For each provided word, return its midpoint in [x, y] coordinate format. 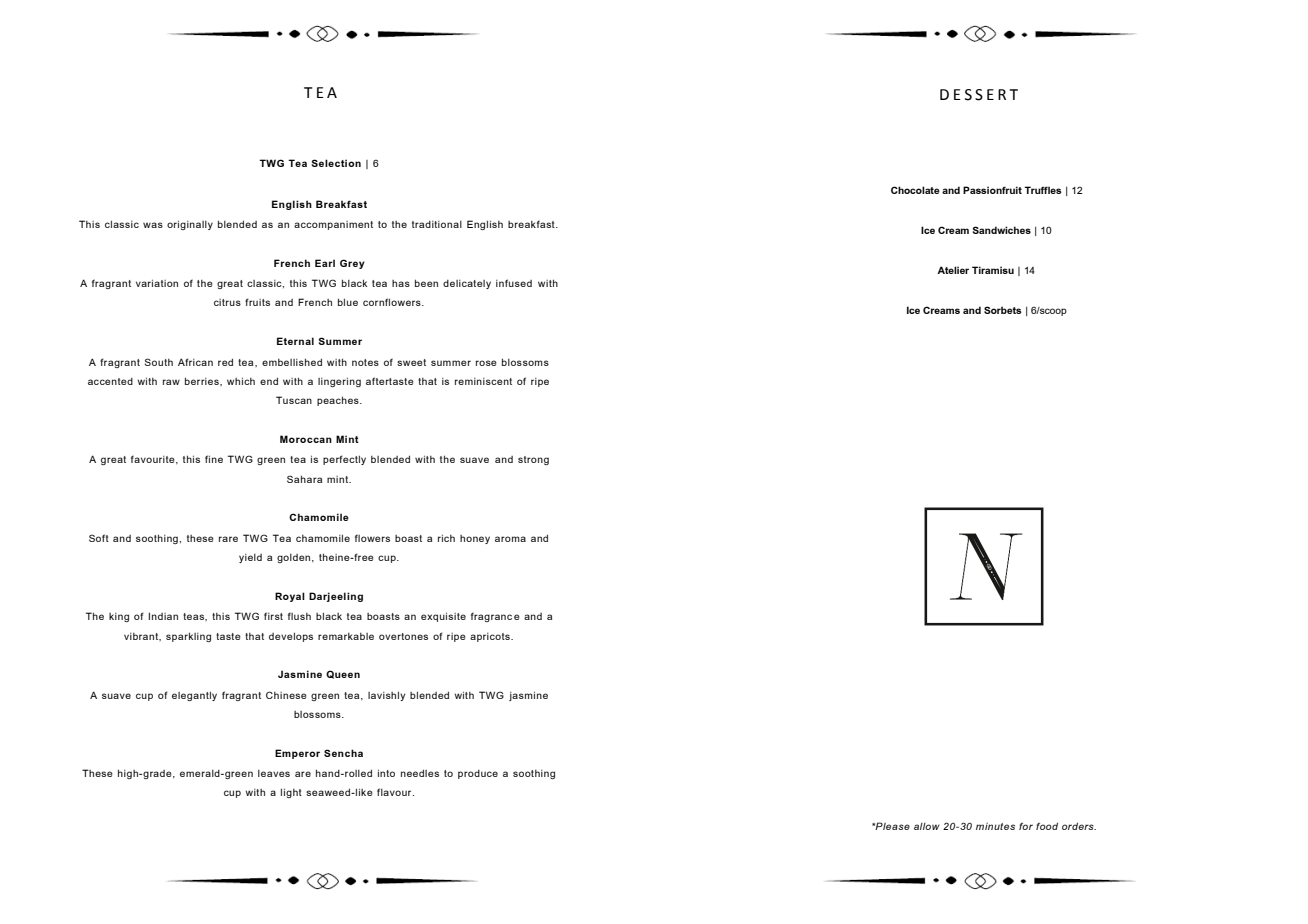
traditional [437, 224]
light [291, 793]
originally [190, 225]
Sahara [304, 479]
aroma [510, 539]
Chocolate [915, 190]
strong [533, 460]
